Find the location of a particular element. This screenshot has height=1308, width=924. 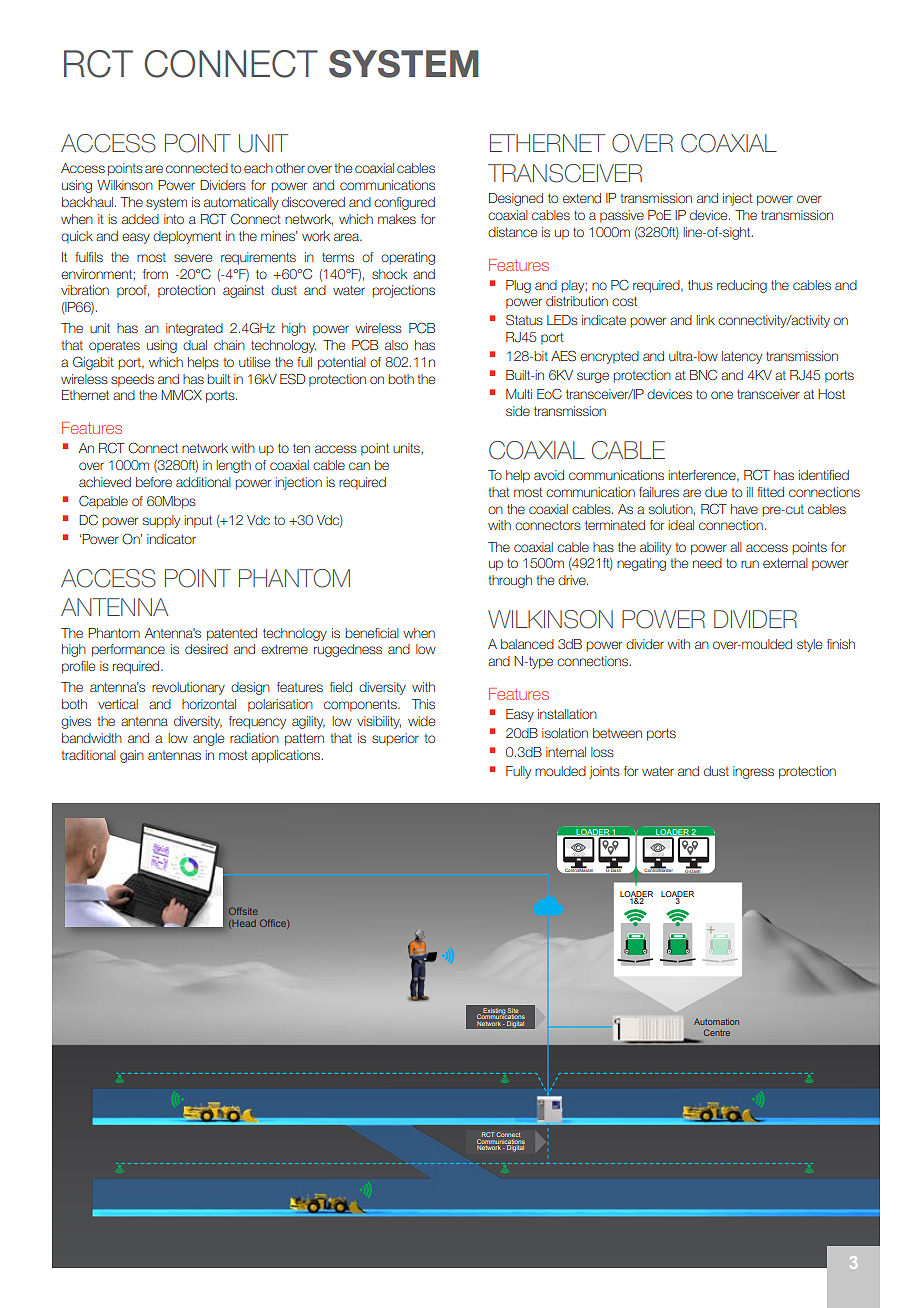

patented is located at coordinates (232, 634).
